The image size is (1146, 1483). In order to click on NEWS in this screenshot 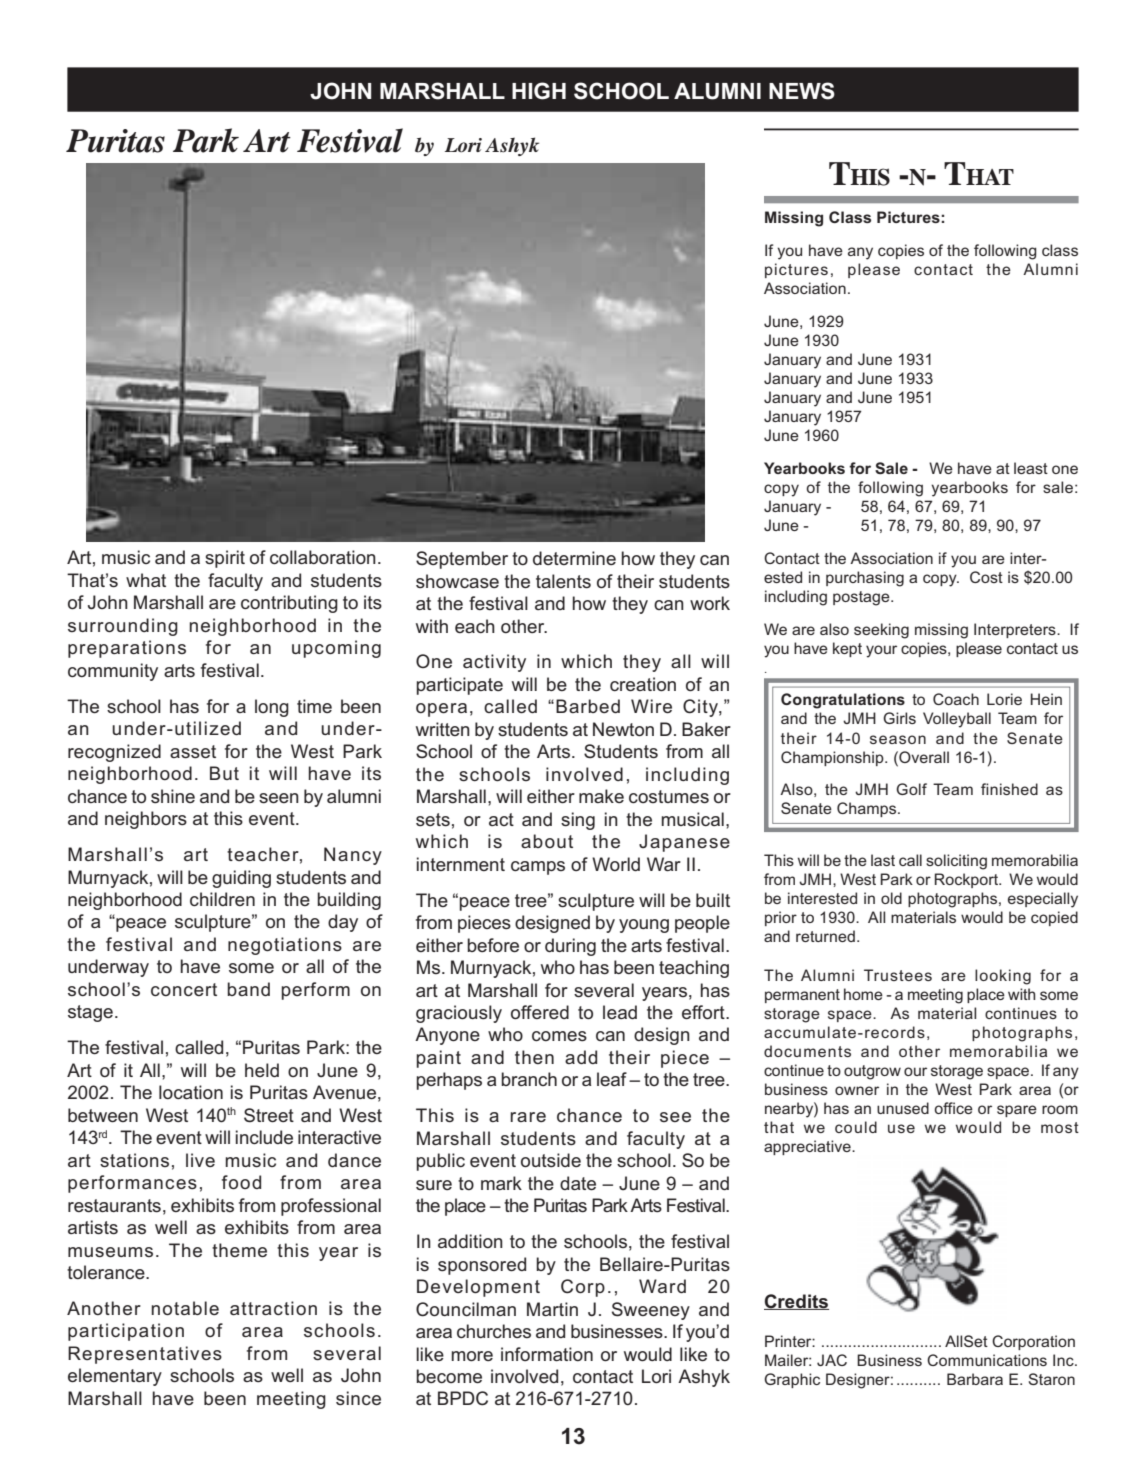, I will do `click(802, 91)`.
